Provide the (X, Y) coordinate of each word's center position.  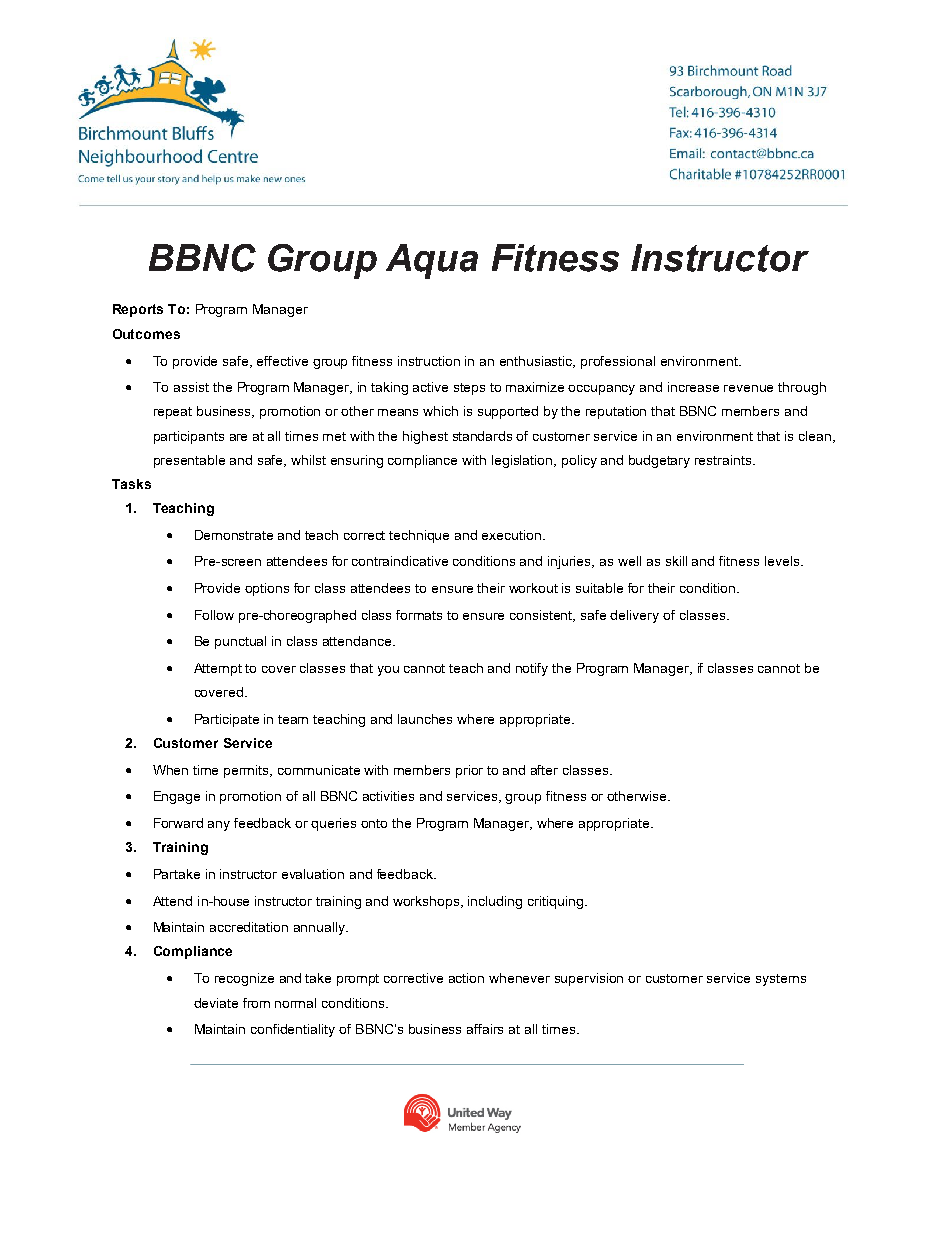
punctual (240, 642)
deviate (216, 1003)
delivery (634, 616)
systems (781, 980)
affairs (485, 1029)
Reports (138, 310)
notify (532, 669)
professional (618, 362)
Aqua (432, 261)
